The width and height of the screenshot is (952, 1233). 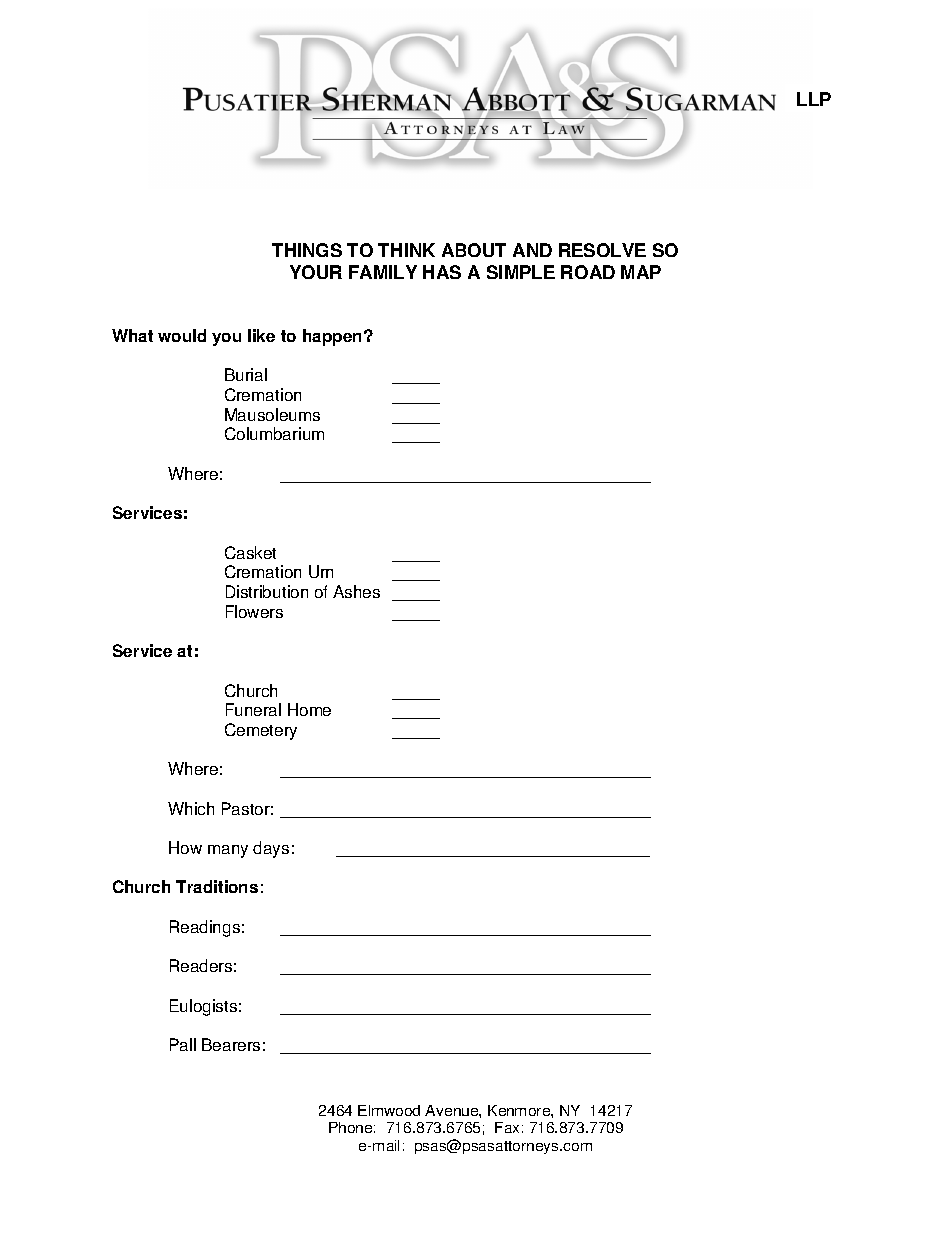 What do you see at coordinates (814, 99) in the screenshot?
I see `LLP` at bounding box center [814, 99].
